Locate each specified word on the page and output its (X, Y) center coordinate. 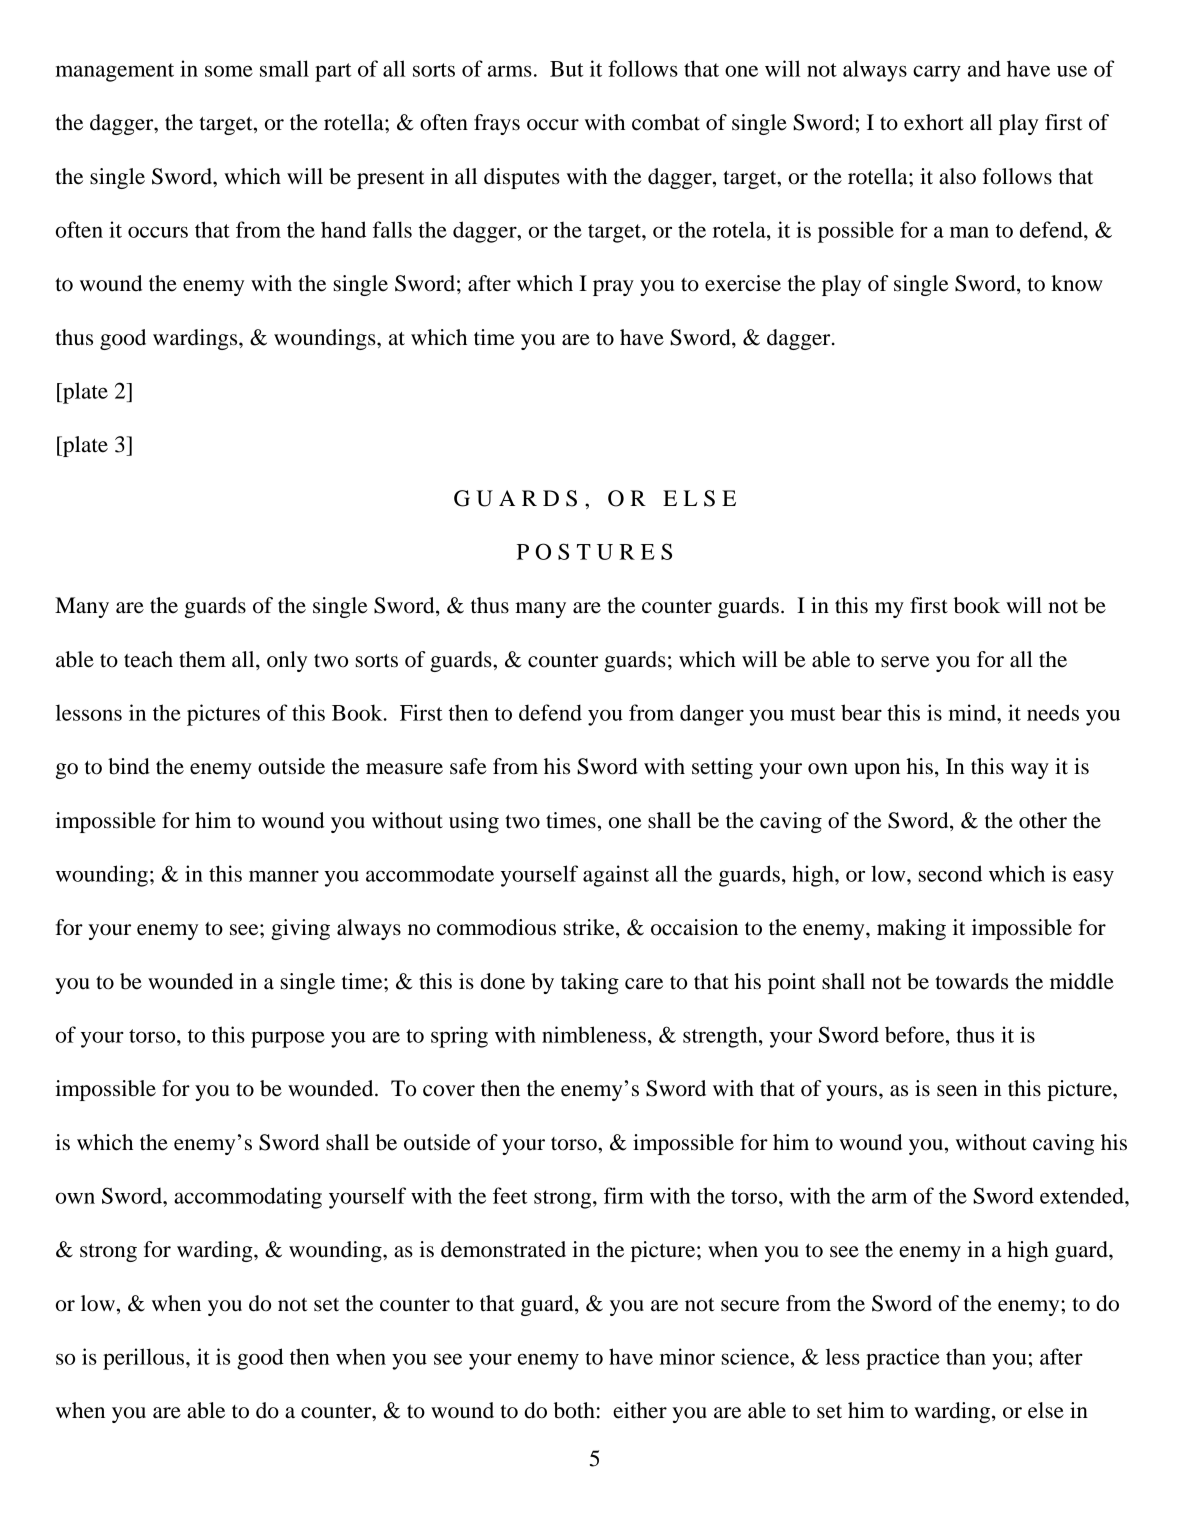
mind (973, 712)
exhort (934, 122)
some (229, 71)
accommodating (248, 1198)
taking (590, 983)
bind (129, 766)
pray (613, 288)
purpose (288, 1039)
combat (666, 122)
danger (712, 715)
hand (343, 229)
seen (957, 1091)
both (574, 1410)
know (1077, 283)
